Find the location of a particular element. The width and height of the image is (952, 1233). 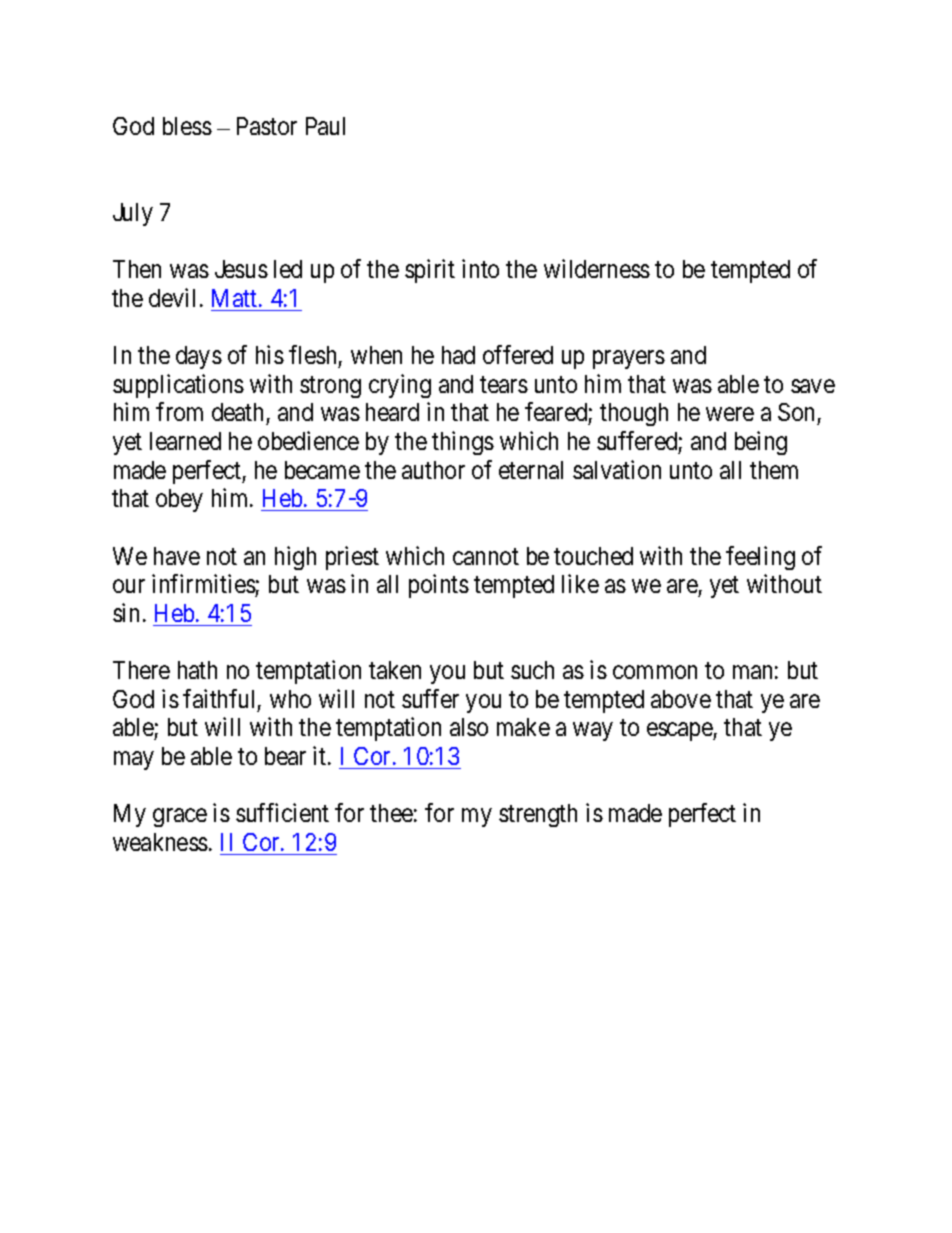

wilderness is located at coordinates (597, 268).
